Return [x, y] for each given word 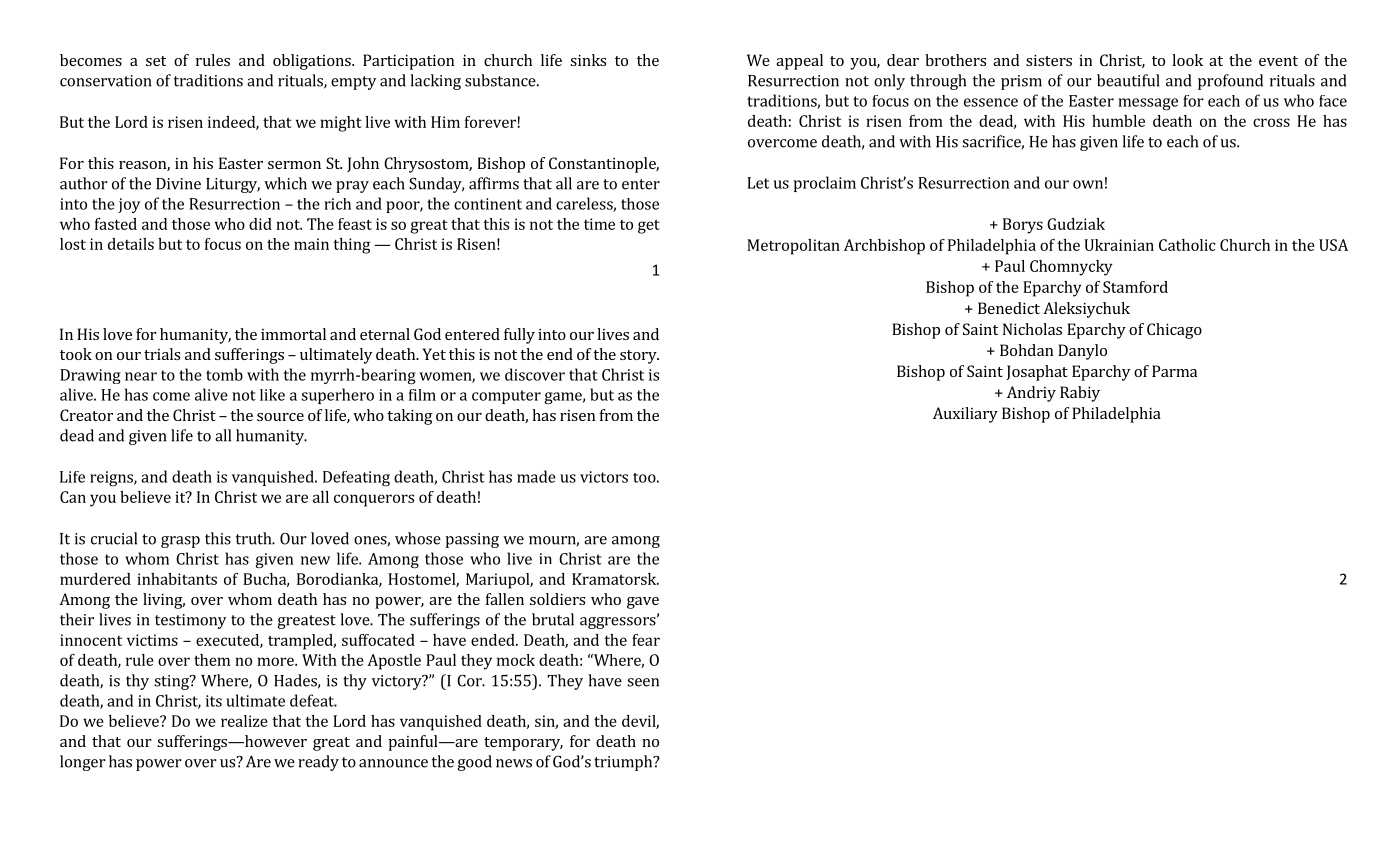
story [639, 357]
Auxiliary [965, 415]
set [156, 61]
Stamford [1135, 287]
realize [244, 721]
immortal [293, 334]
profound [1230, 82]
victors [604, 477]
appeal [799, 62]
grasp [180, 542]
